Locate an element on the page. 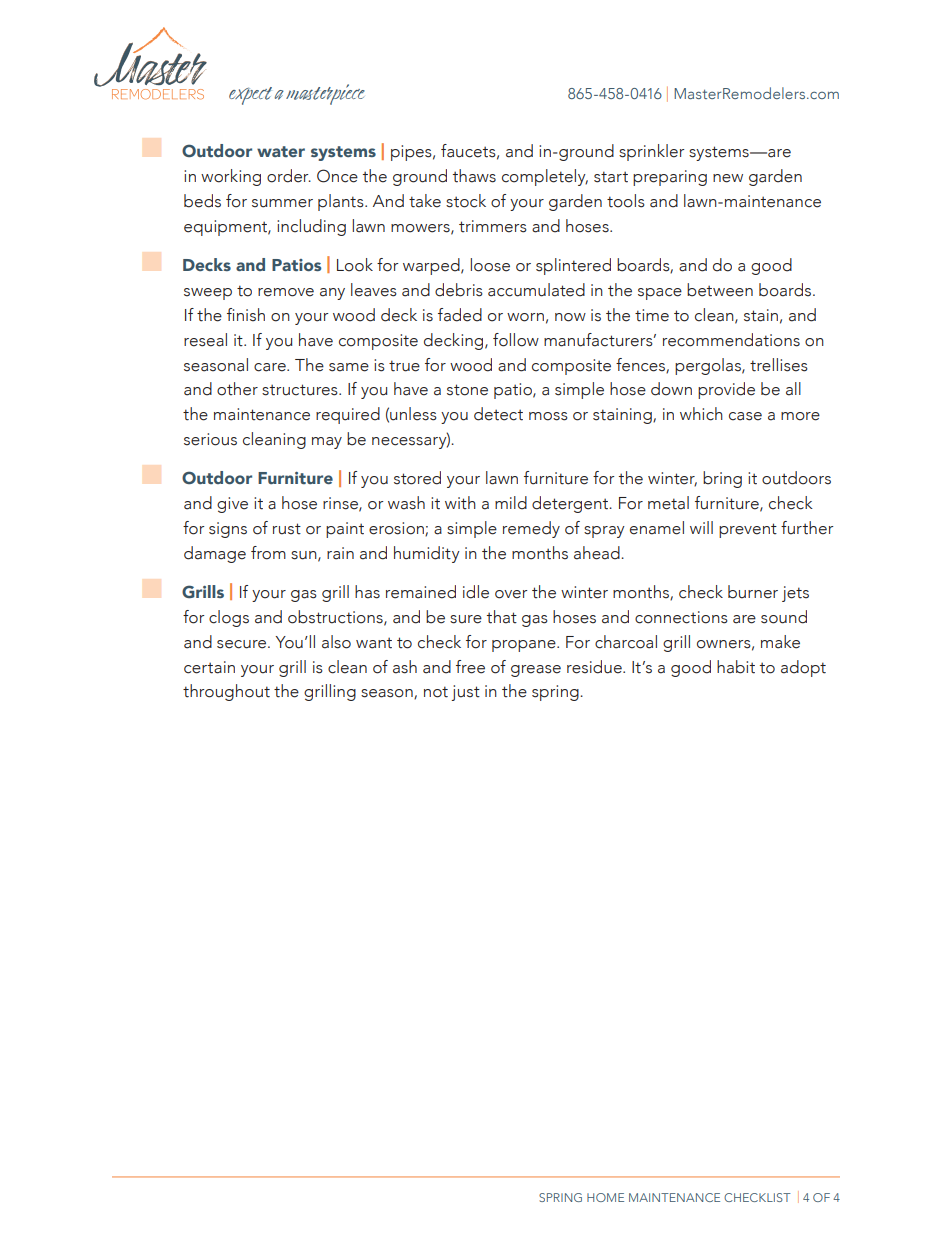  propane is located at coordinates (525, 646).
